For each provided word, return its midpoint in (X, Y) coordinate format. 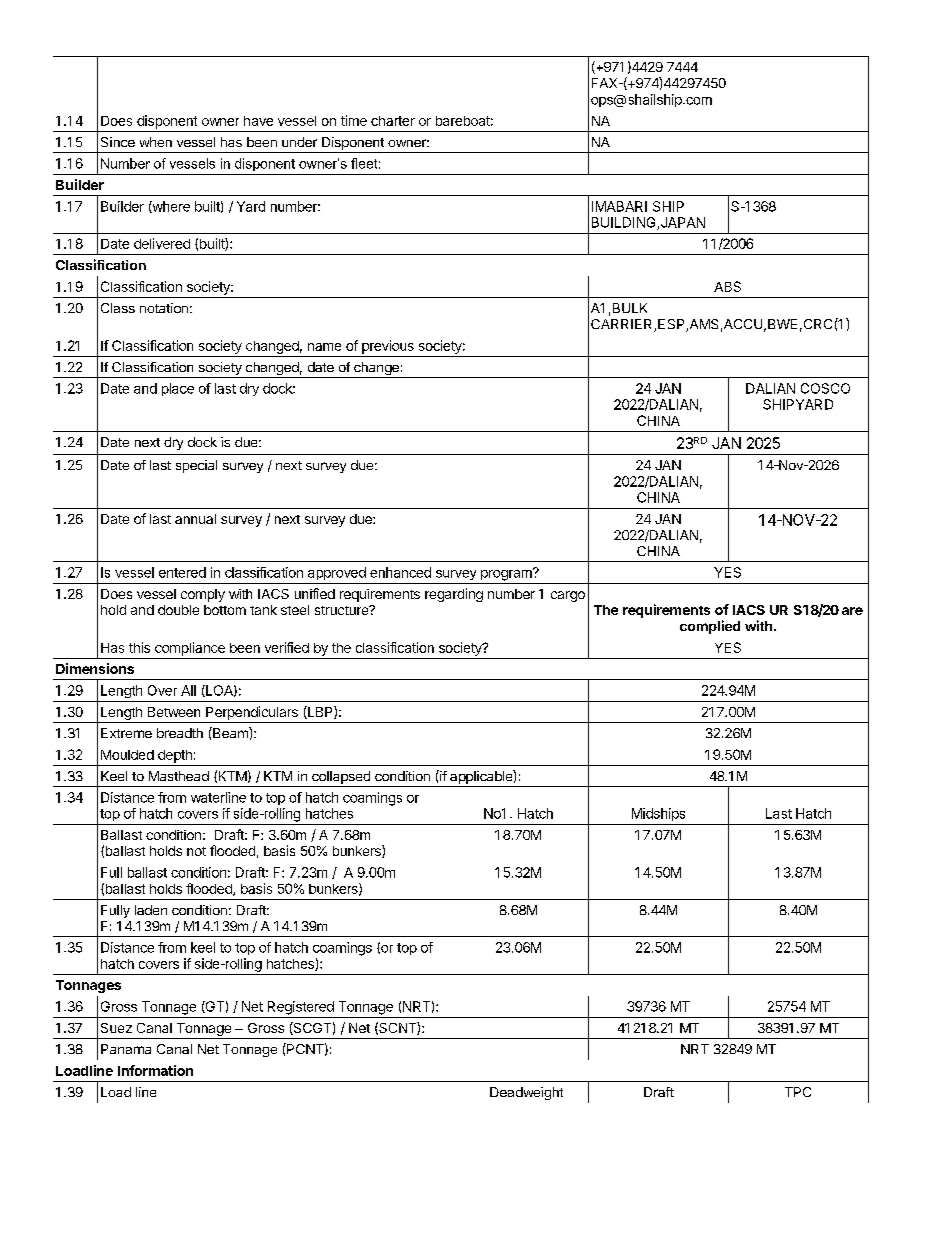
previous (388, 347)
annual (195, 519)
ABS (727, 286)
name (324, 347)
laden (151, 910)
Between (174, 712)
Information (155, 1070)
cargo (568, 596)
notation (164, 308)
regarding (454, 595)
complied (710, 627)
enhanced (400, 572)
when (156, 142)
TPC (798, 1092)
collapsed (341, 779)
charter (393, 121)
